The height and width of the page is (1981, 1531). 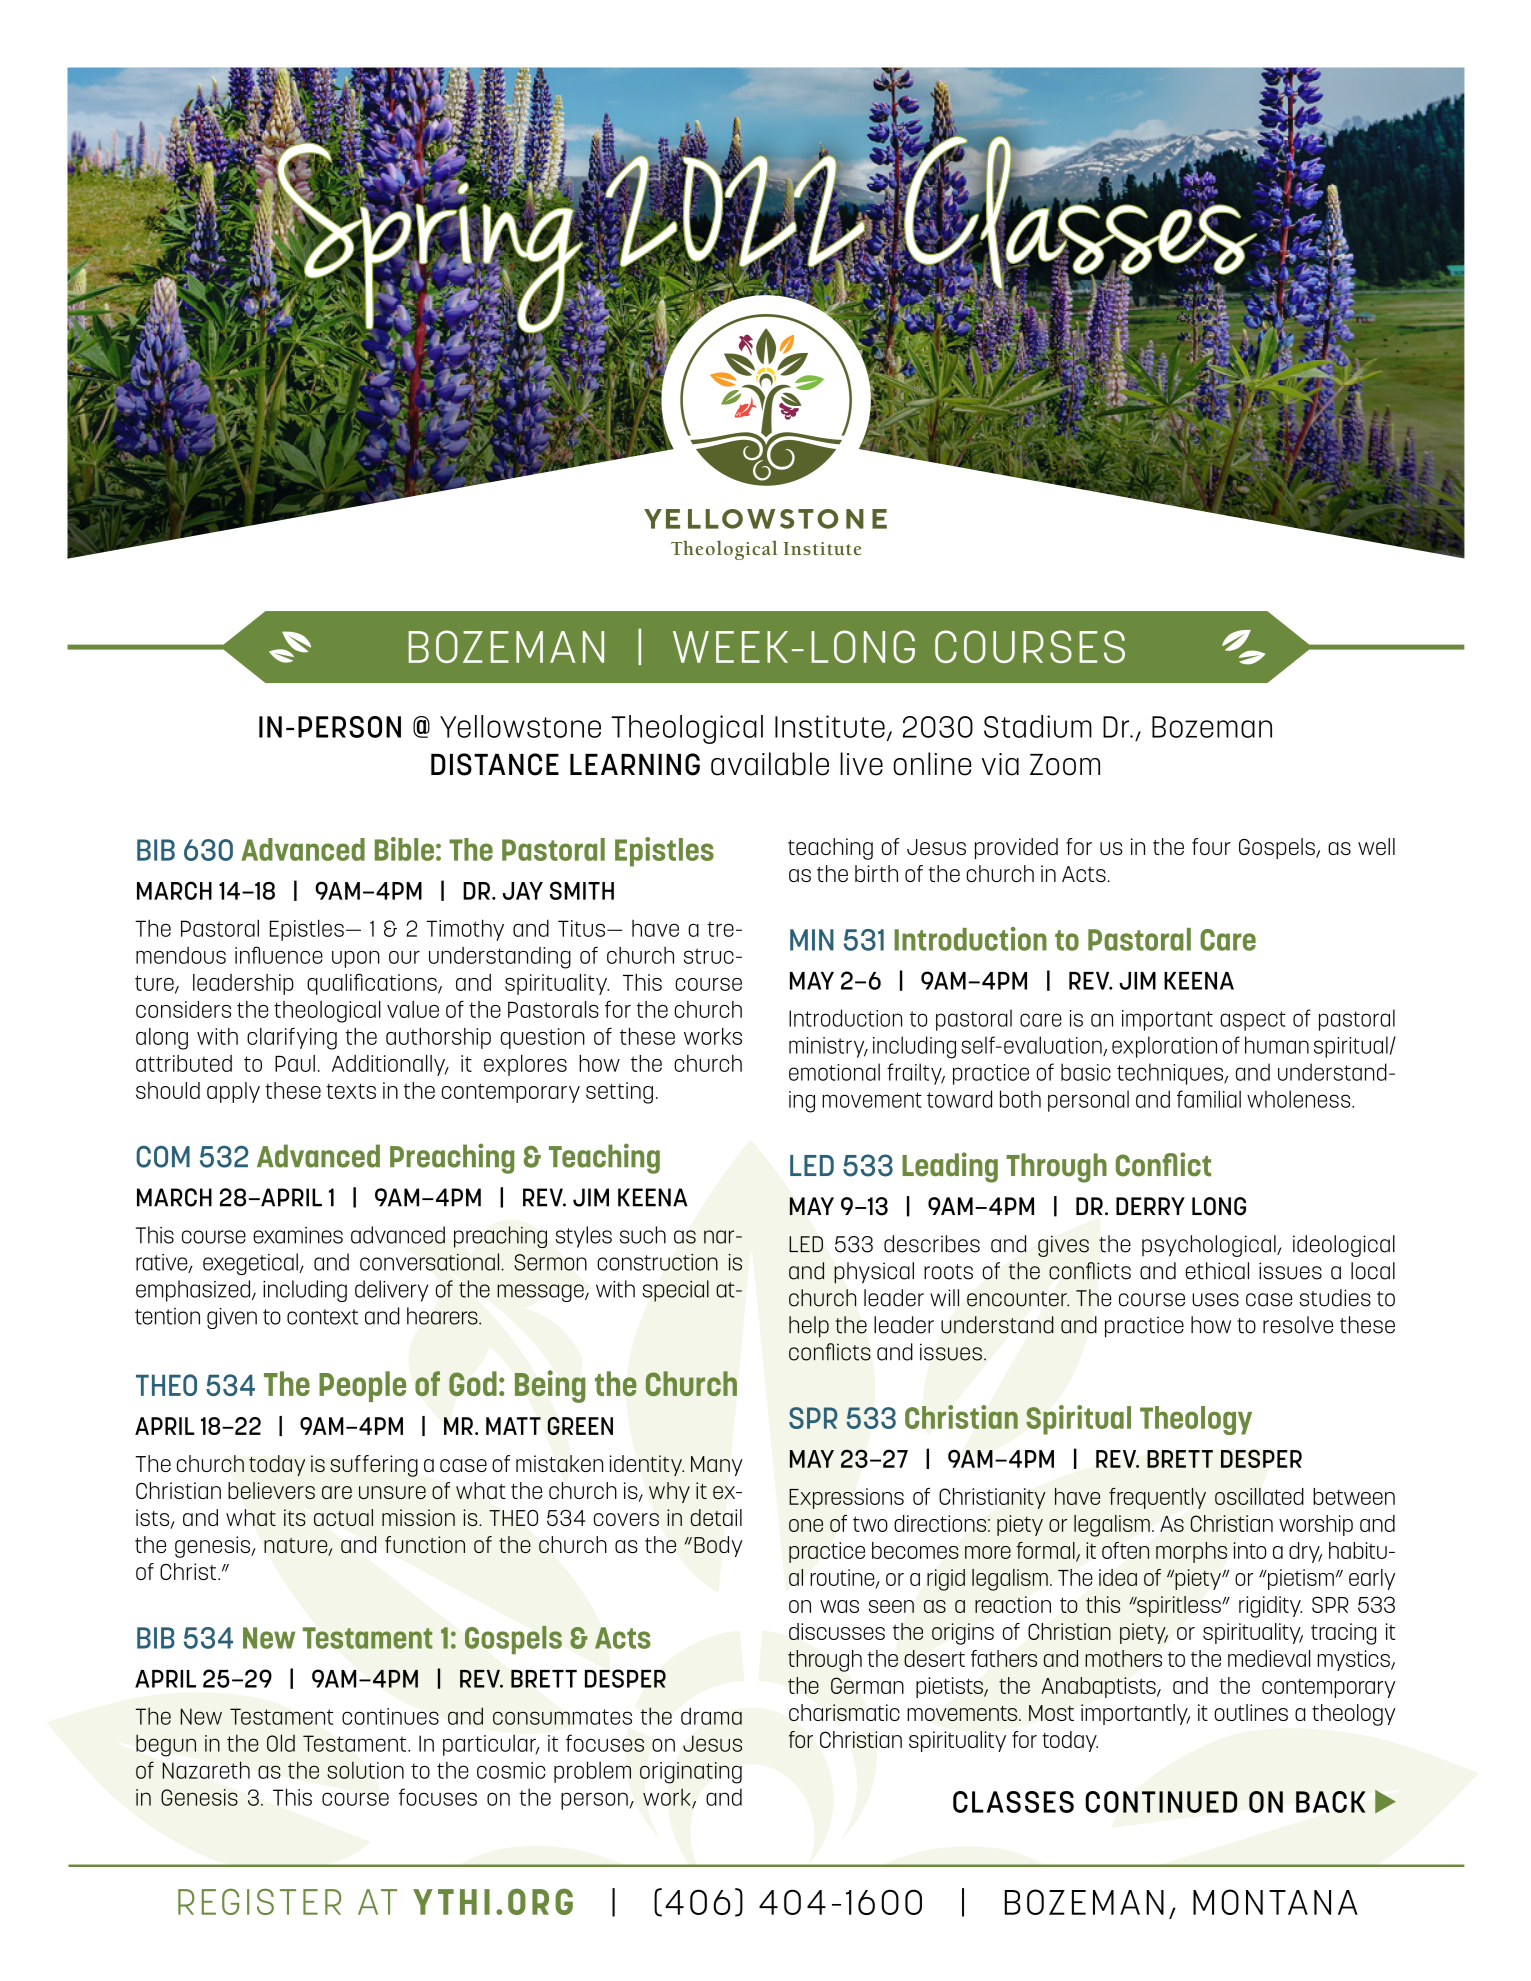 I want to click on MONTANA, so click(x=1275, y=1902).
